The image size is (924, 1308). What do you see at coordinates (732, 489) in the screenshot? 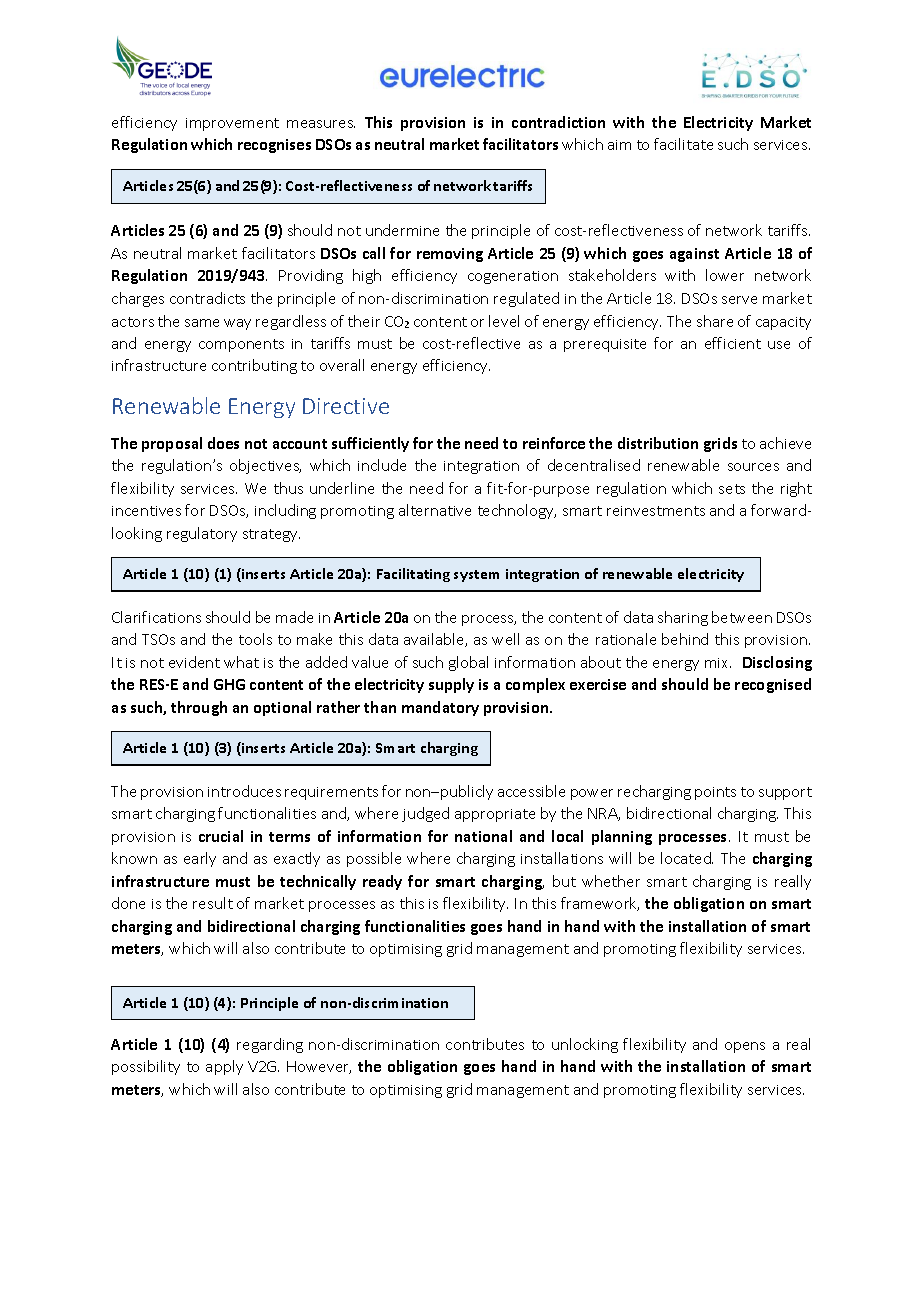
I see `sets` at bounding box center [732, 489].
